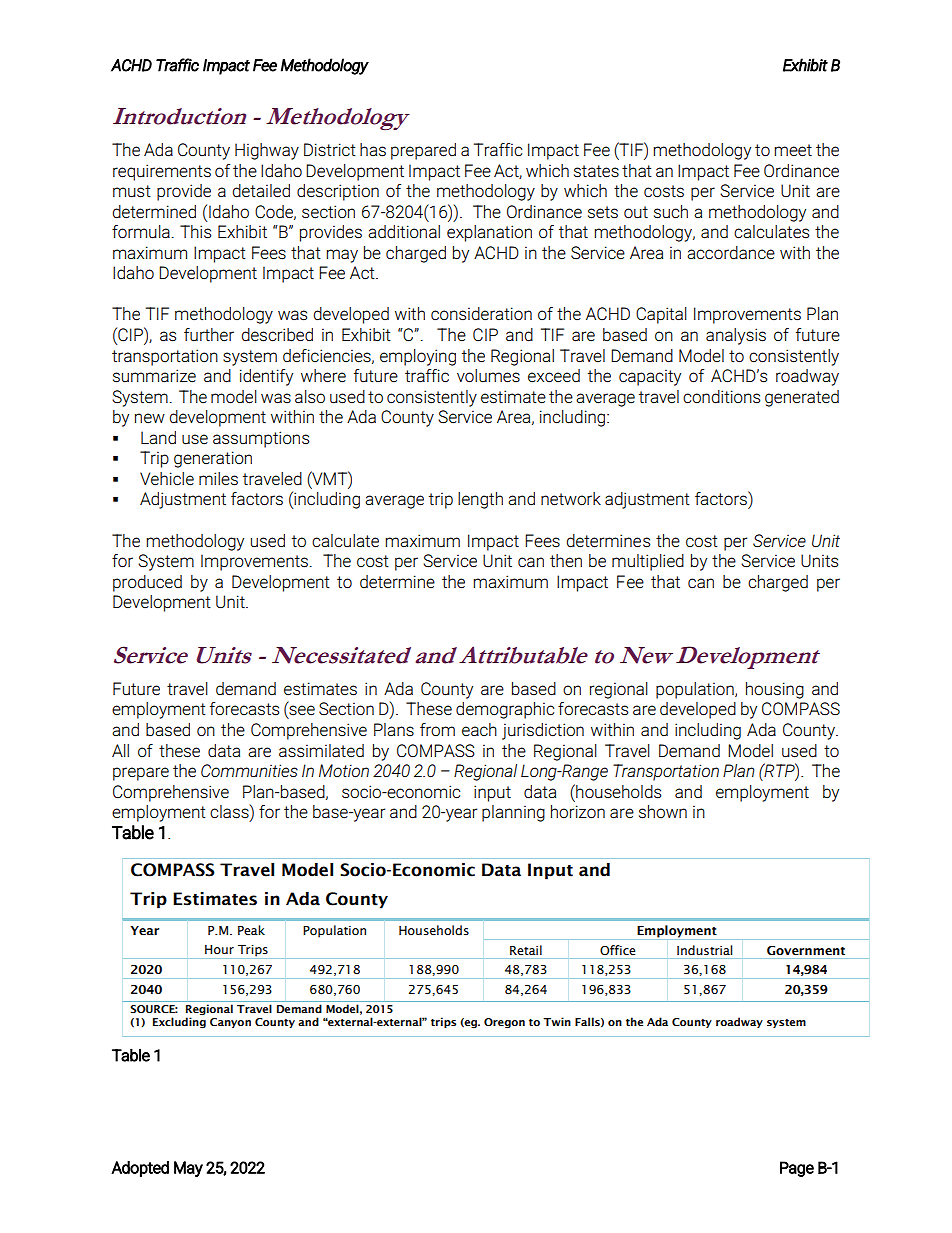  I want to click on detailed, so click(261, 191).
